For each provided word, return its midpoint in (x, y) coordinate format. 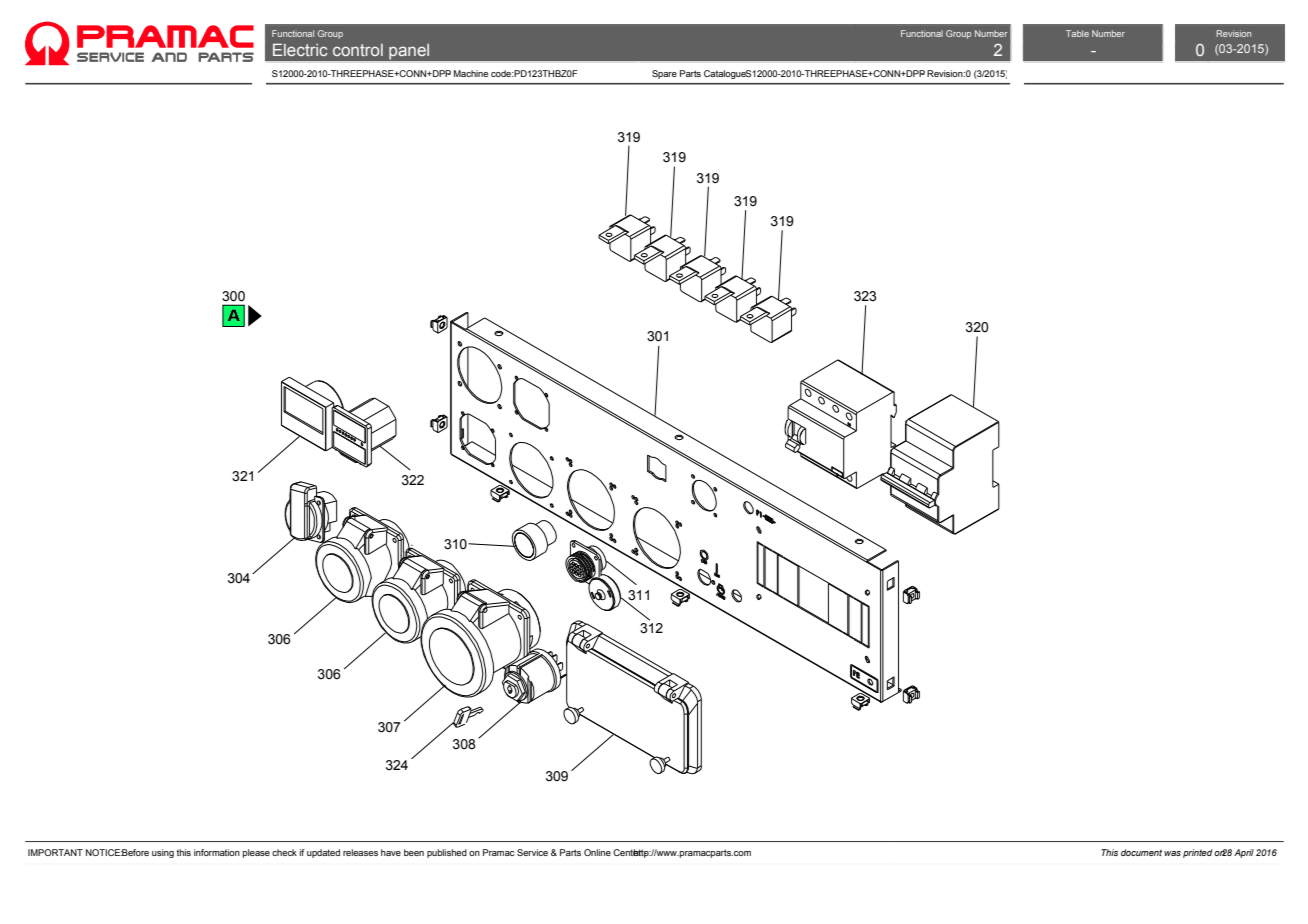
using (163, 853)
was (1172, 853)
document (1141, 852)
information (217, 852)
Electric (300, 49)
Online (597, 852)
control (358, 50)
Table (1077, 33)
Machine (471, 73)
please (256, 853)
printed (1197, 853)
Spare (664, 74)
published (447, 853)
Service (532, 852)
